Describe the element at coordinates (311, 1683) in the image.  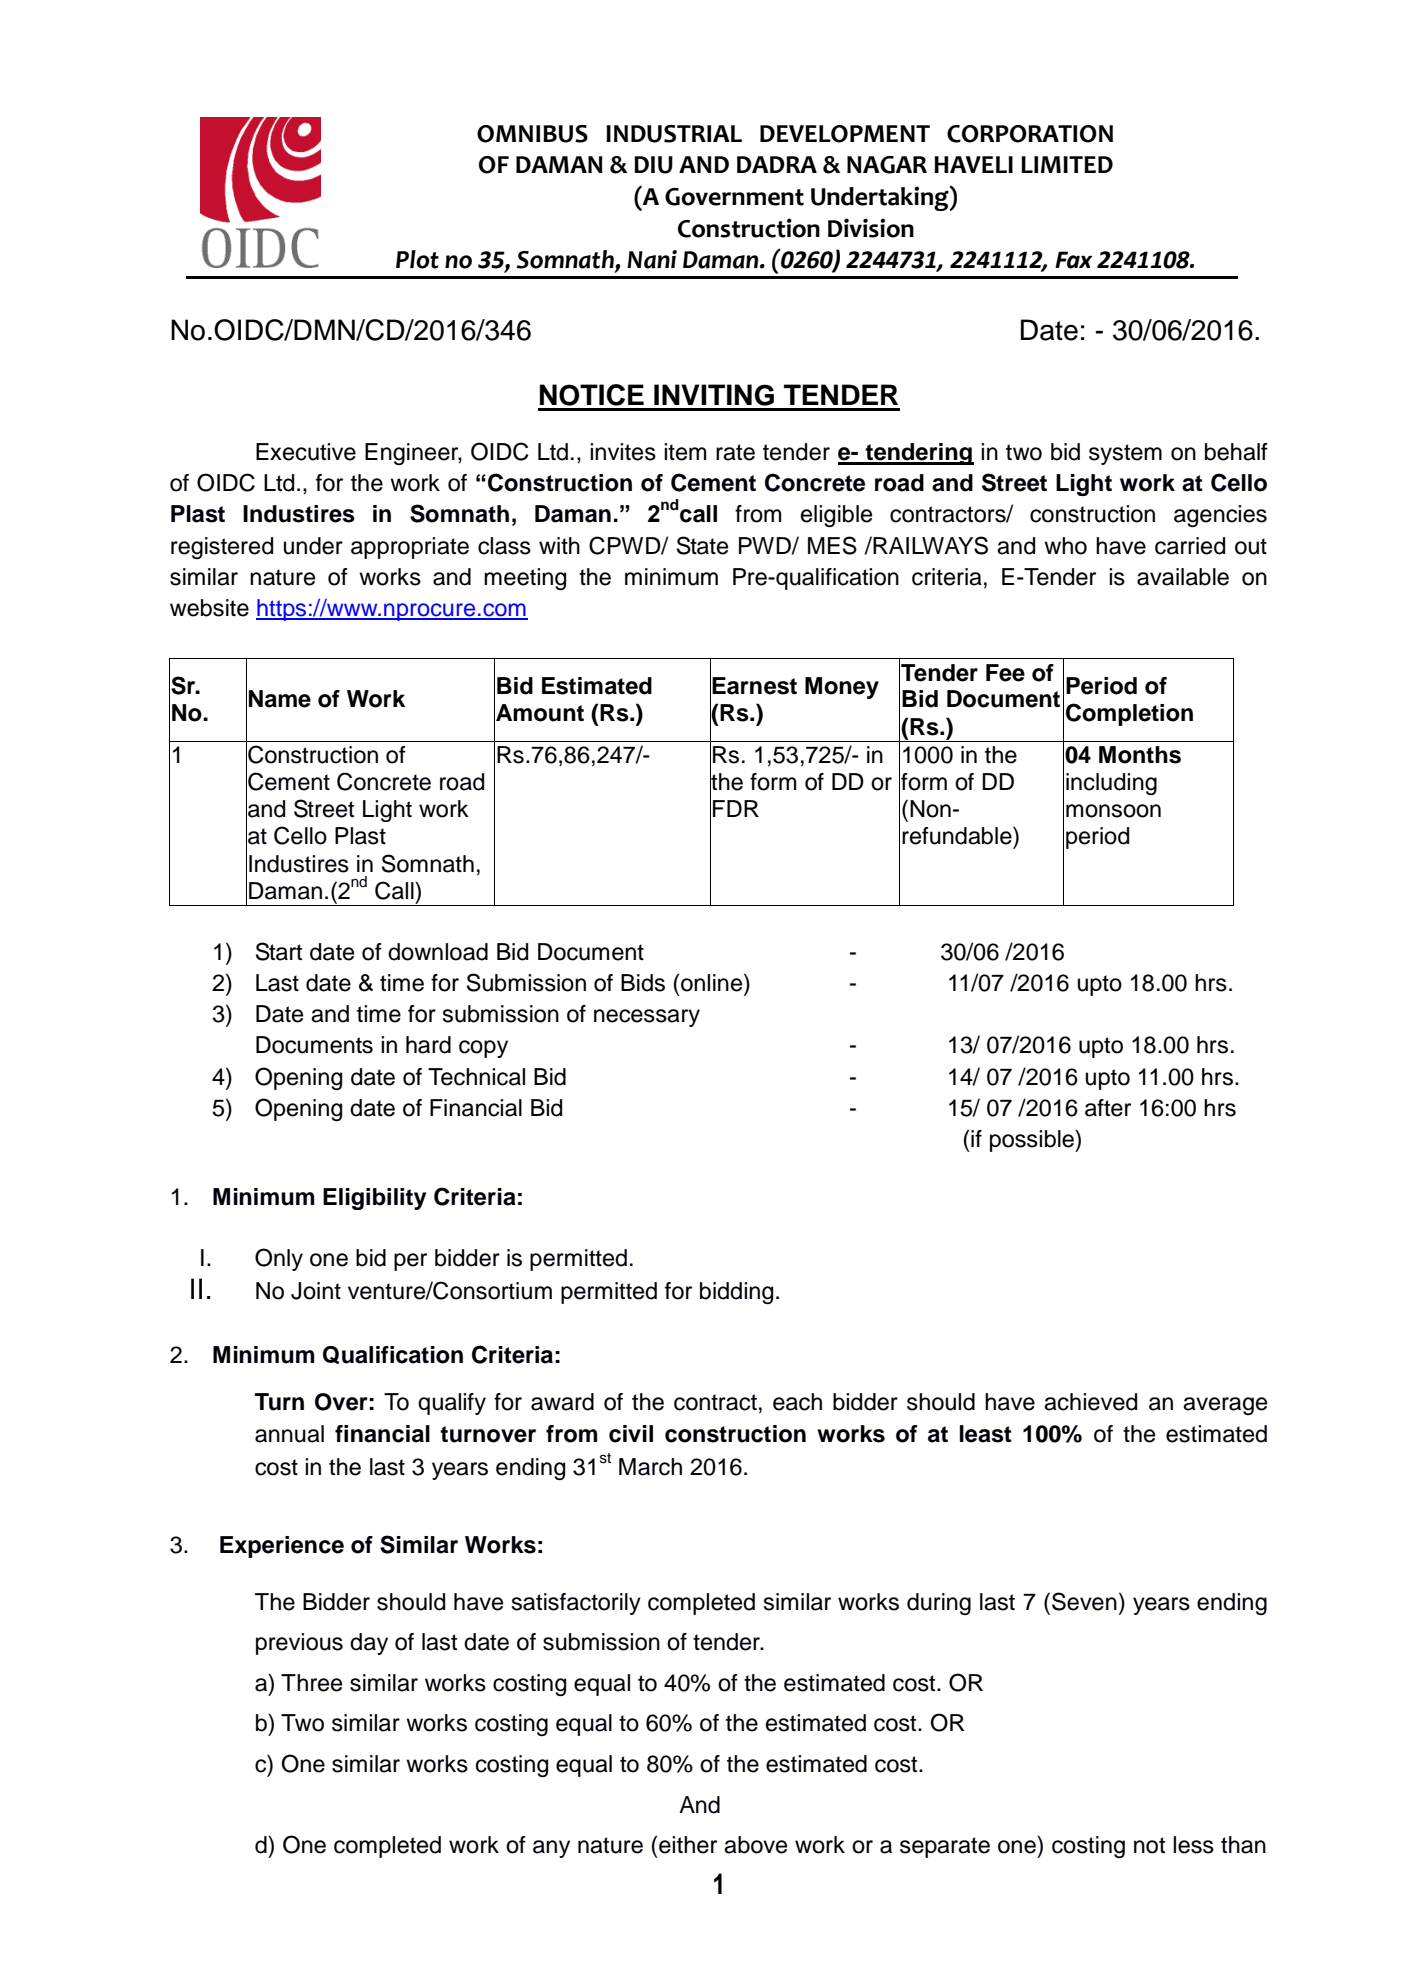
I see `Three` at that location.
